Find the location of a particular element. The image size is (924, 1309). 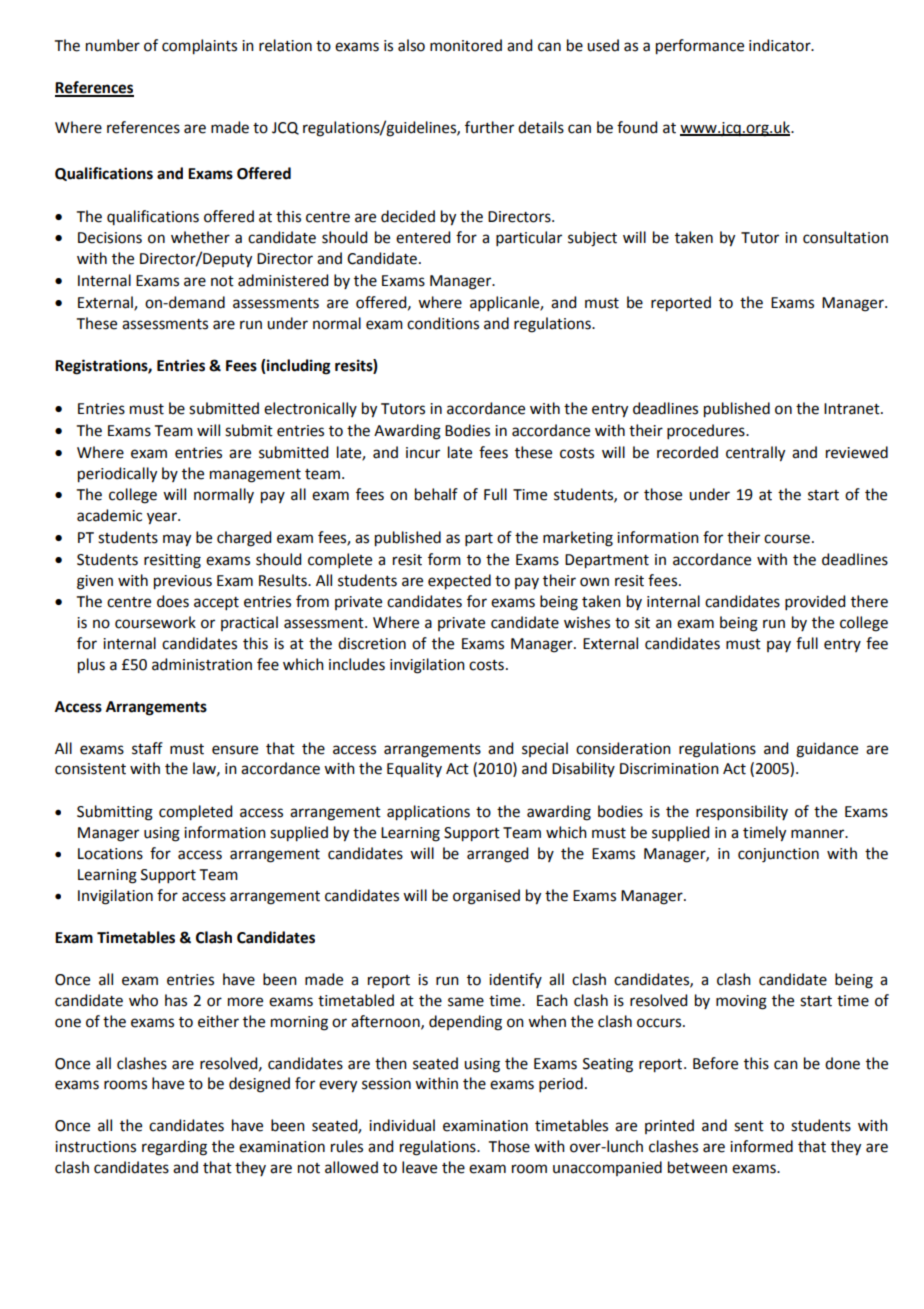

indicator is located at coordinates (781, 45).
